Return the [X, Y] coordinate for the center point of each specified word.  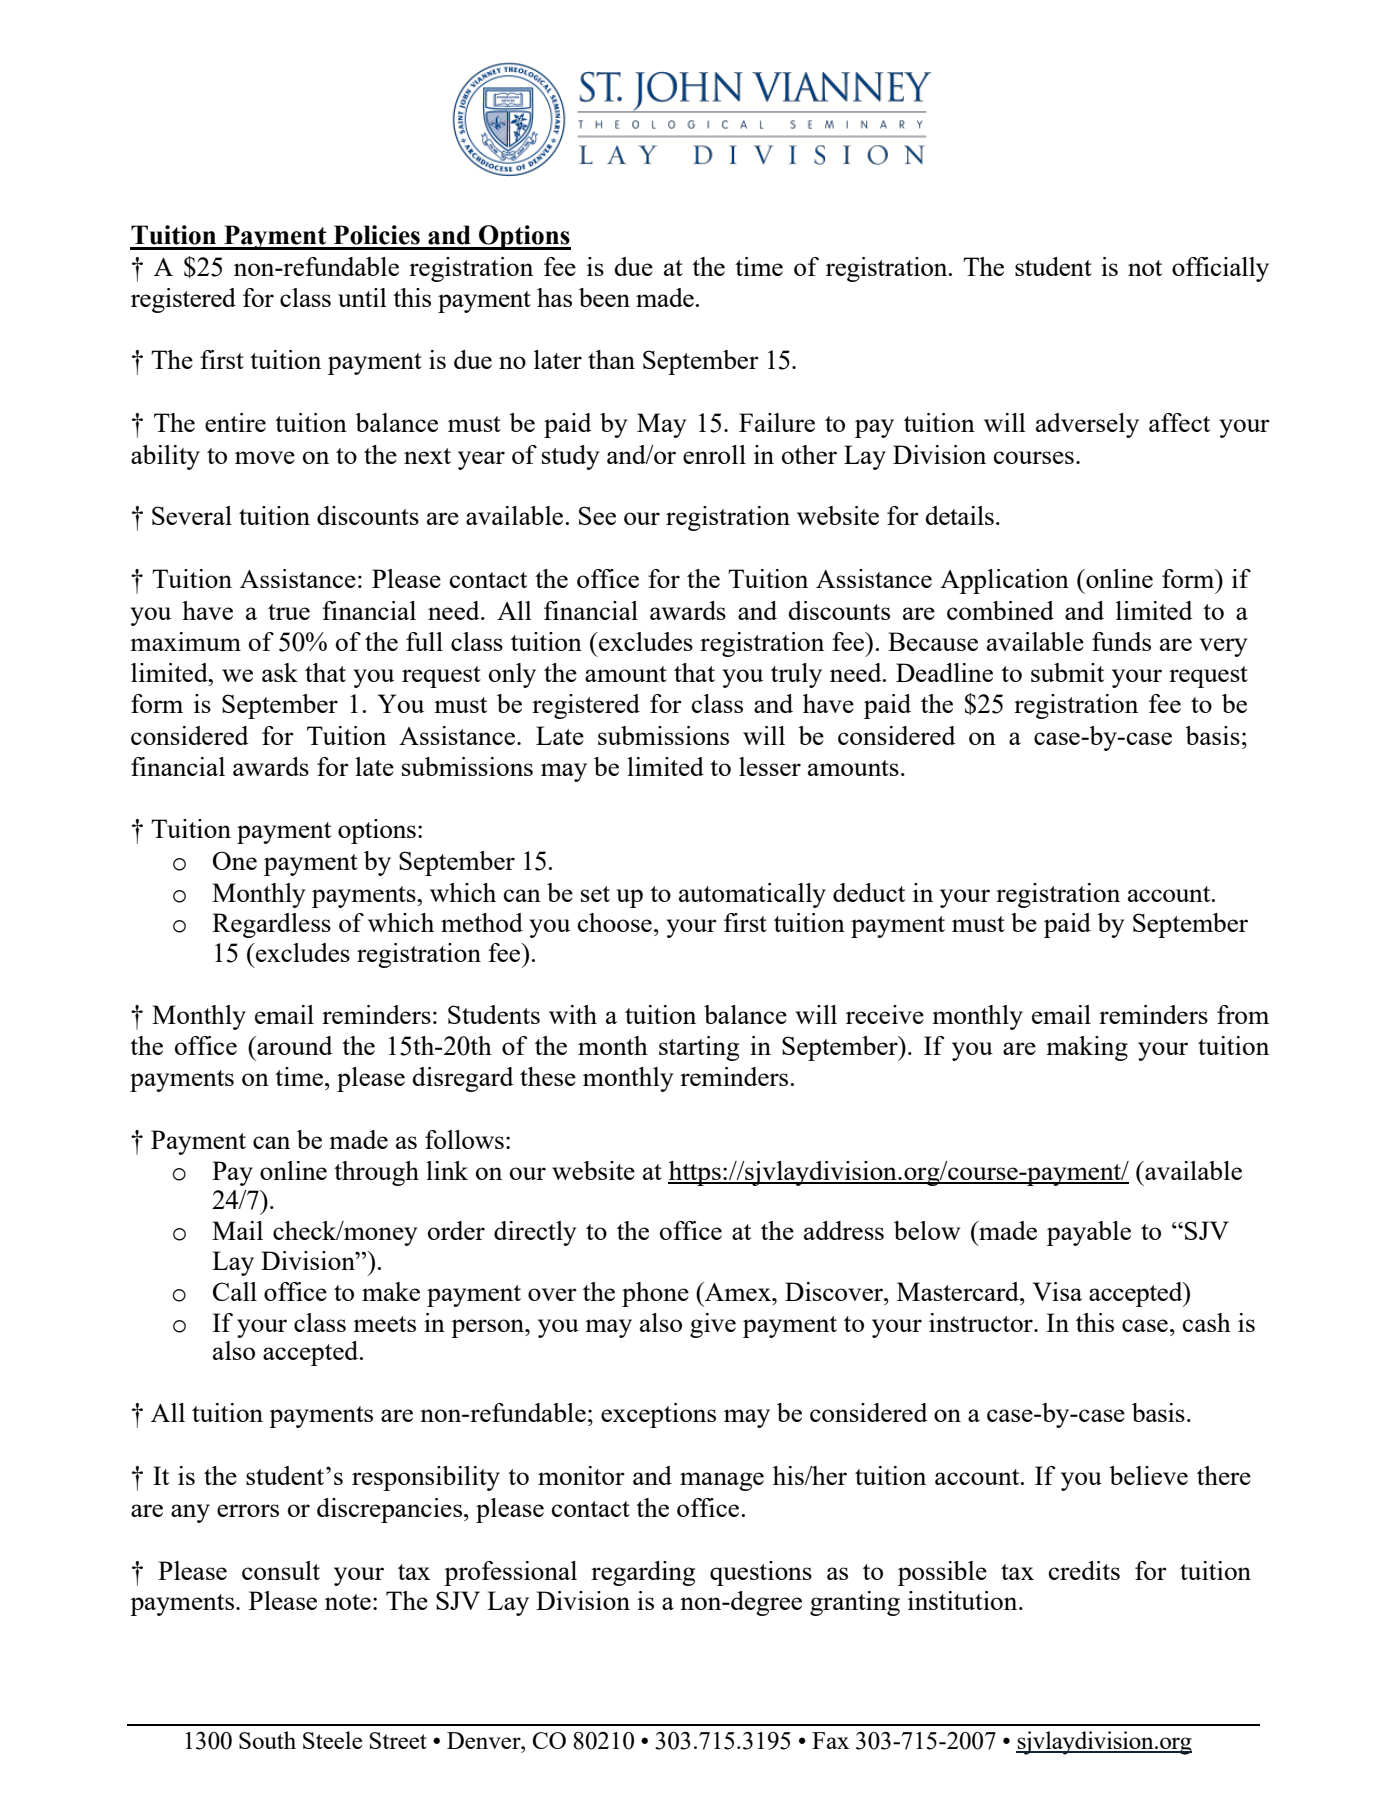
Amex [738, 1291]
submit [1067, 672]
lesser [770, 766]
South [267, 1740]
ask [280, 672]
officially [1220, 269]
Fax [830, 1740]
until [362, 297]
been [604, 297]
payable [1089, 1233]
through [376, 1173]
